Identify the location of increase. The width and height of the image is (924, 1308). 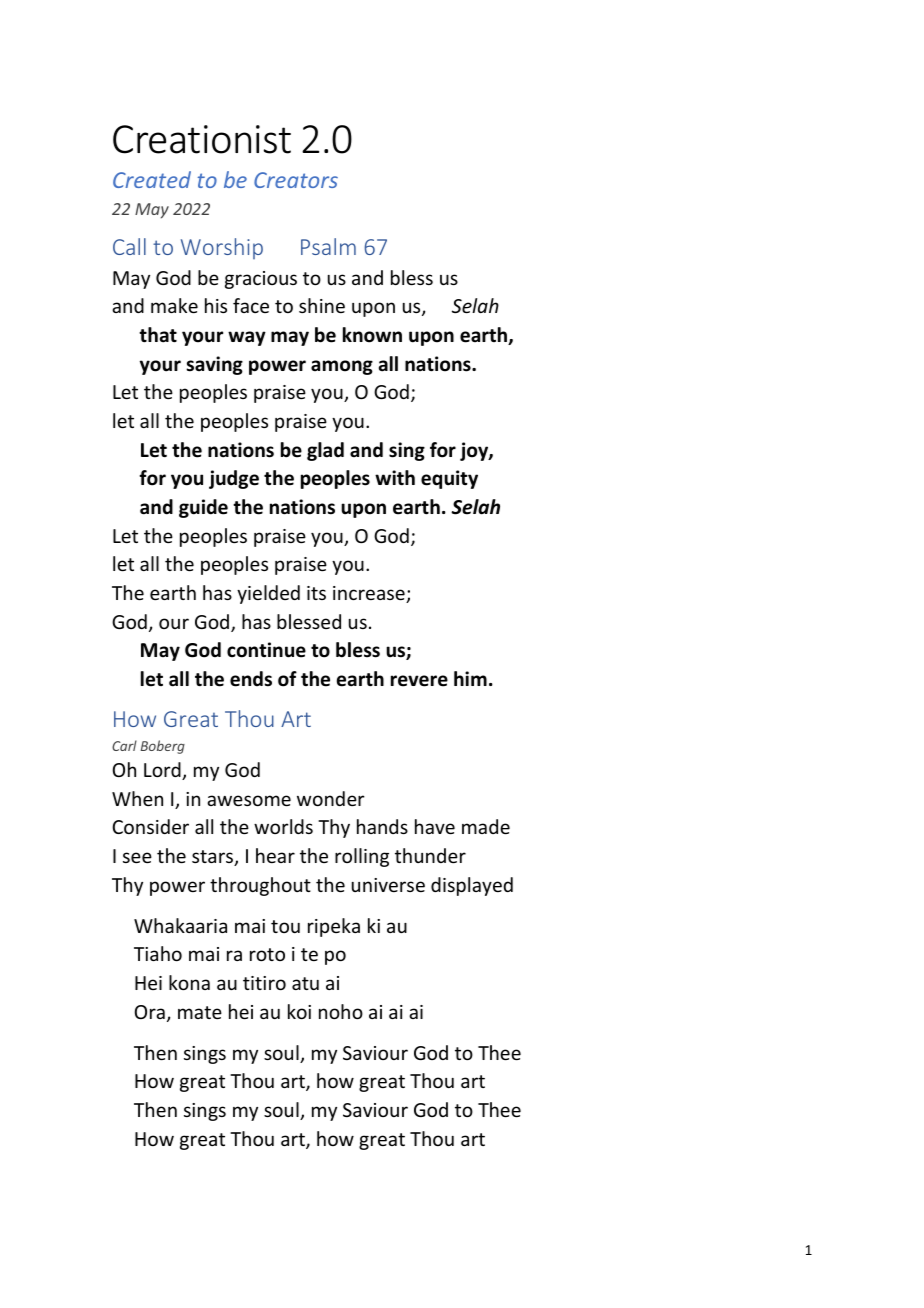
(370, 594).
